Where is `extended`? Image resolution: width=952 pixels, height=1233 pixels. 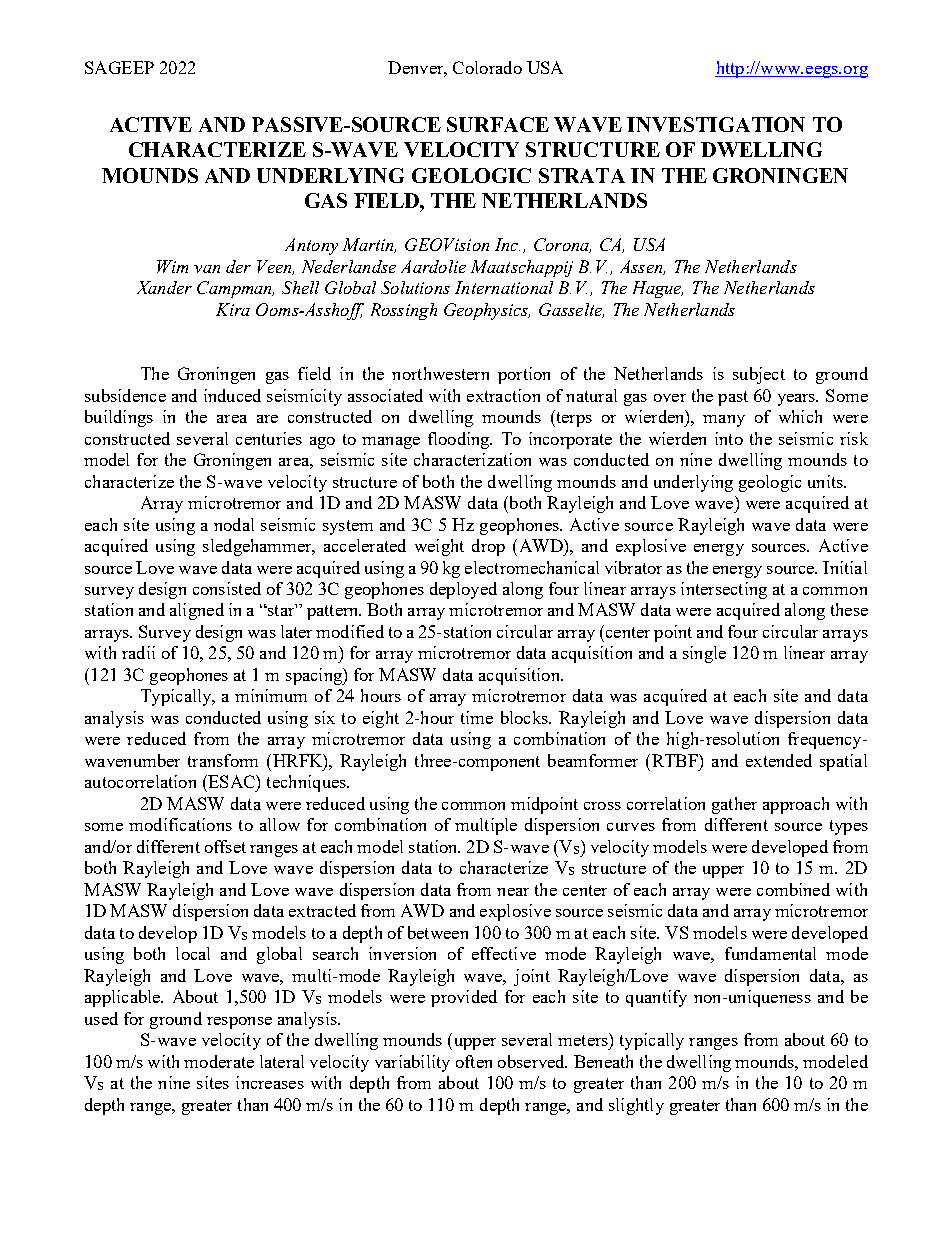
extended is located at coordinates (779, 760).
